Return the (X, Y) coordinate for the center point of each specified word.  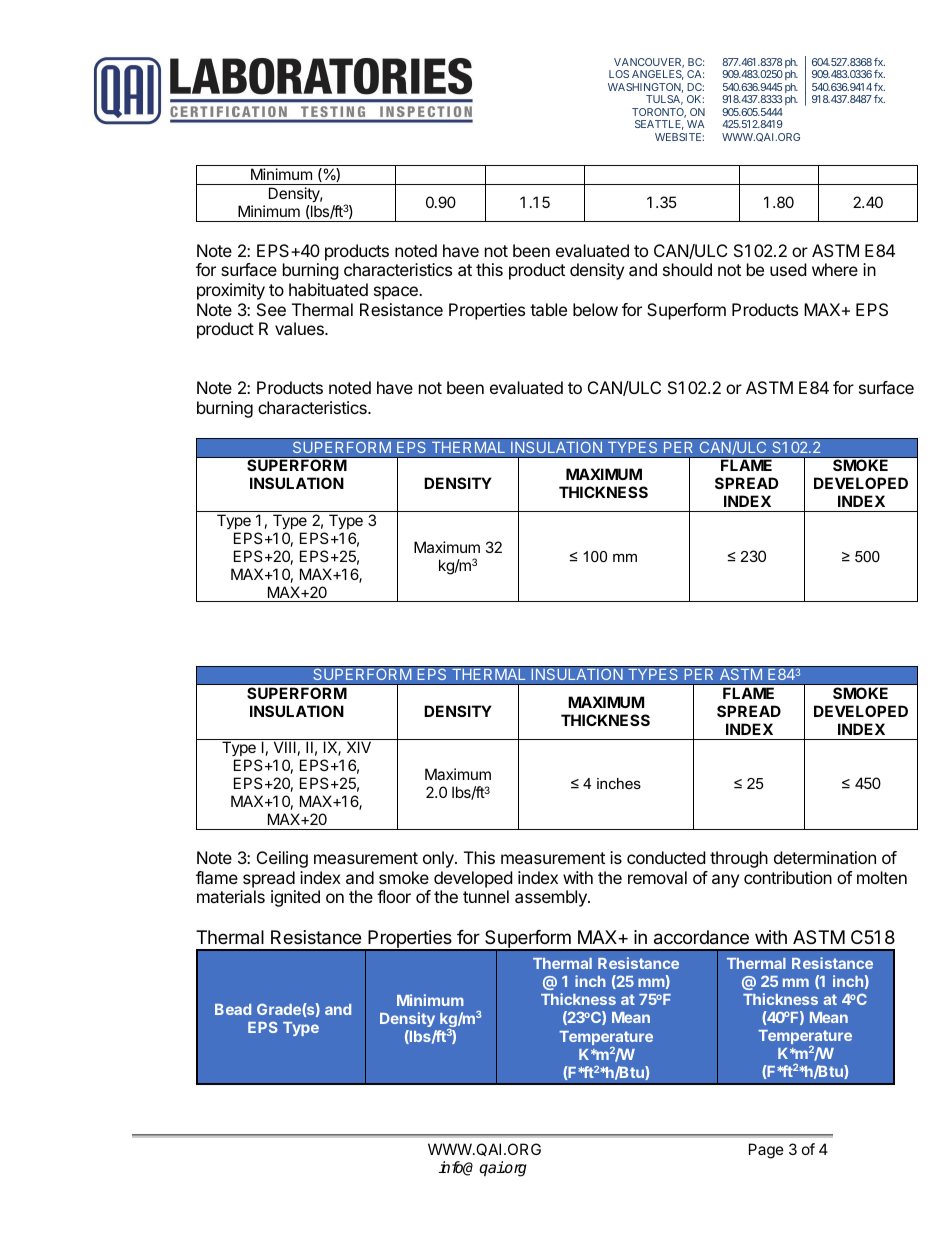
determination (825, 857)
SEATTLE (659, 125)
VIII (285, 747)
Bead (233, 1009)
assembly (552, 898)
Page (766, 1151)
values (300, 328)
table (548, 309)
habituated (328, 289)
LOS (619, 74)
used (788, 269)
